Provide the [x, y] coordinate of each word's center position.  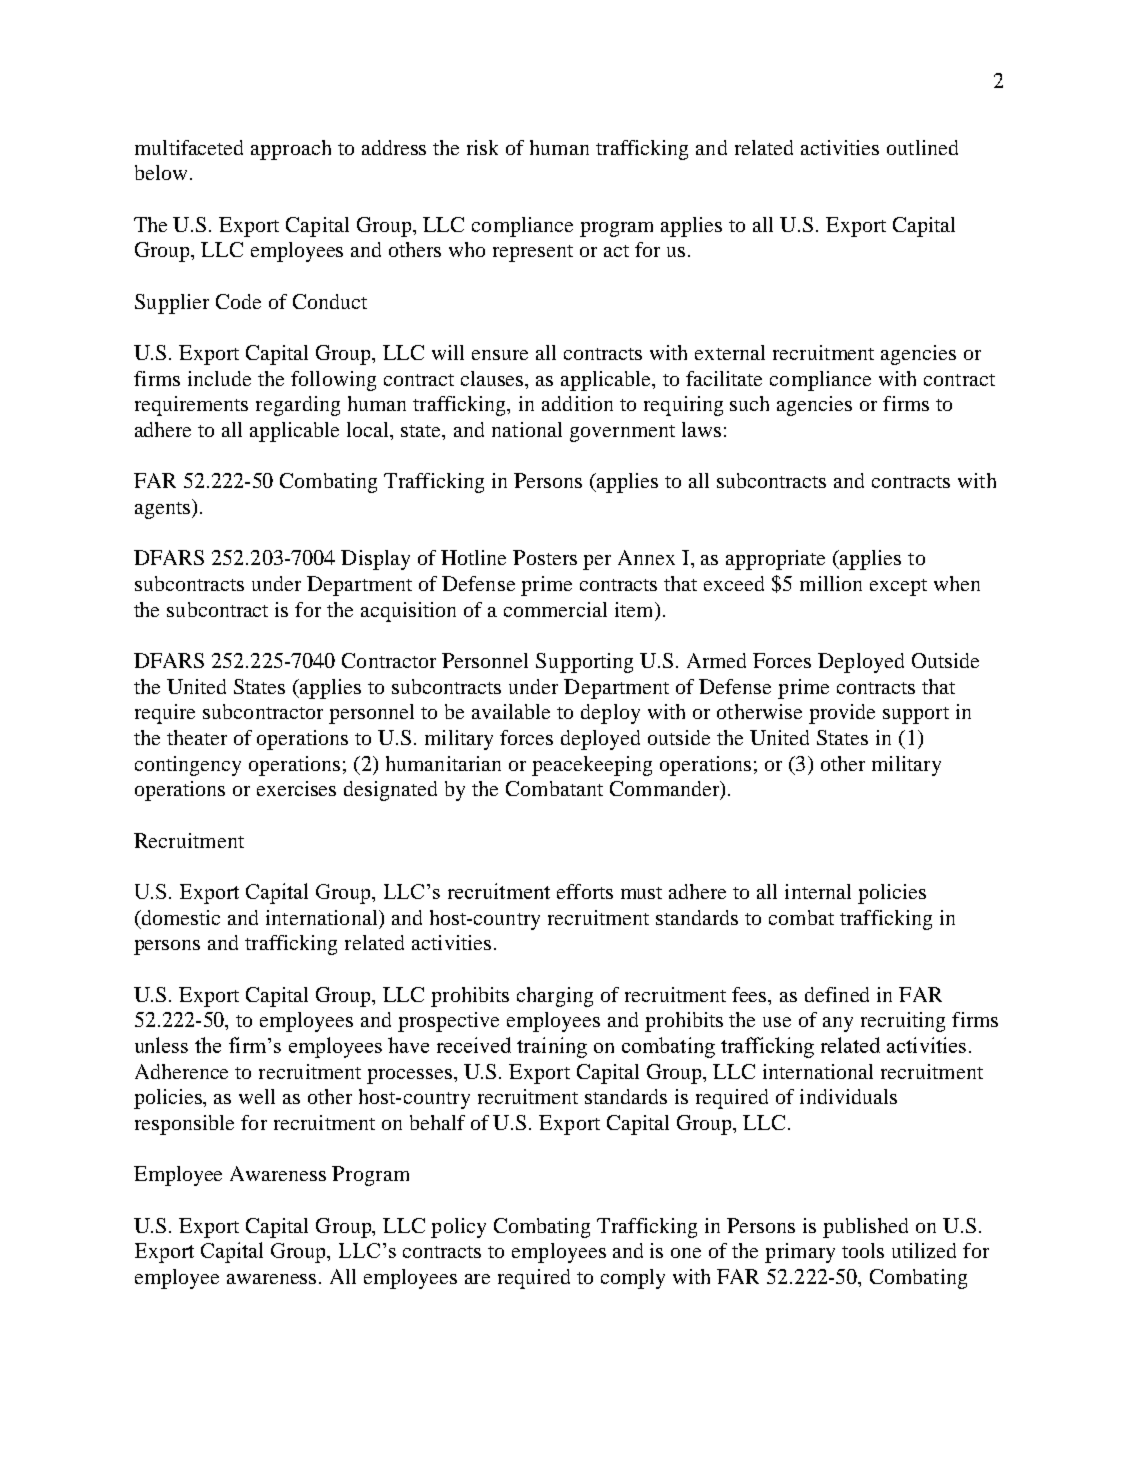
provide [842, 714]
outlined [922, 147]
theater [197, 737]
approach [291, 150]
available [511, 711]
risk [482, 147]
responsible [184, 1125]
